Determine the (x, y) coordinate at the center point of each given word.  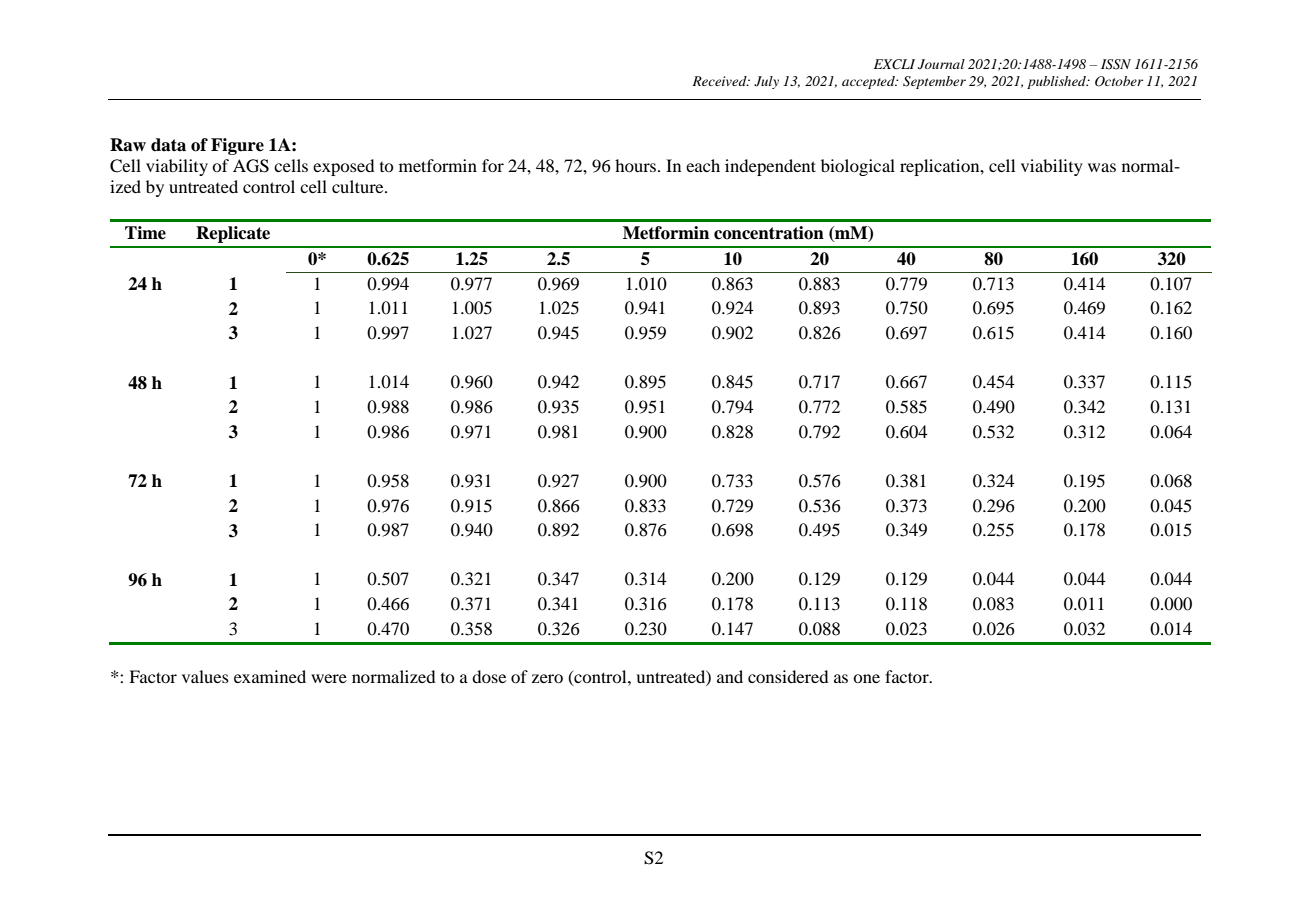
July (766, 82)
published (1058, 82)
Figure (237, 146)
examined (270, 676)
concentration (769, 233)
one (866, 678)
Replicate (233, 234)
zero (547, 678)
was (1102, 167)
